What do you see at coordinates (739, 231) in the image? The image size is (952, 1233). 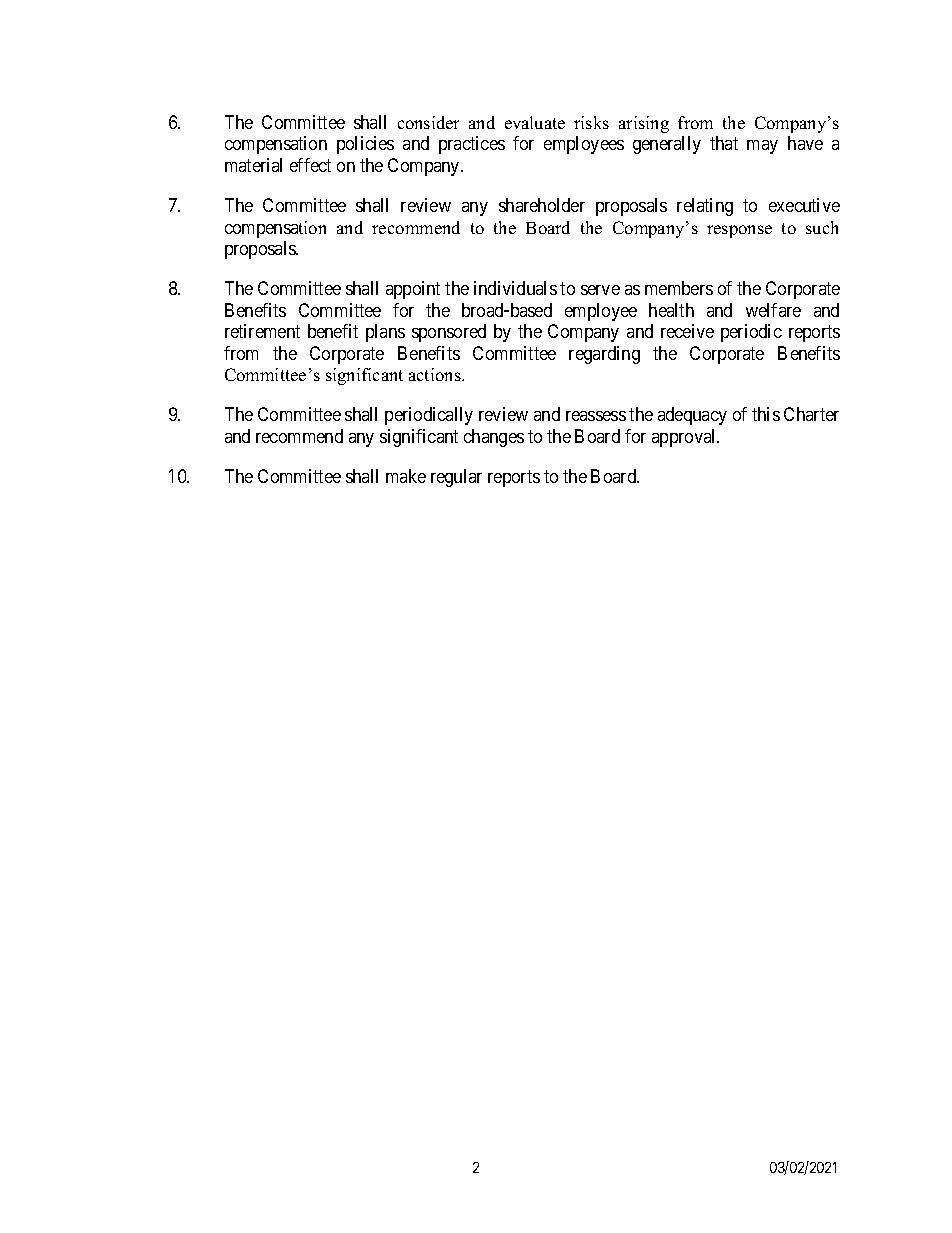 I see `response` at bounding box center [739, 231].
